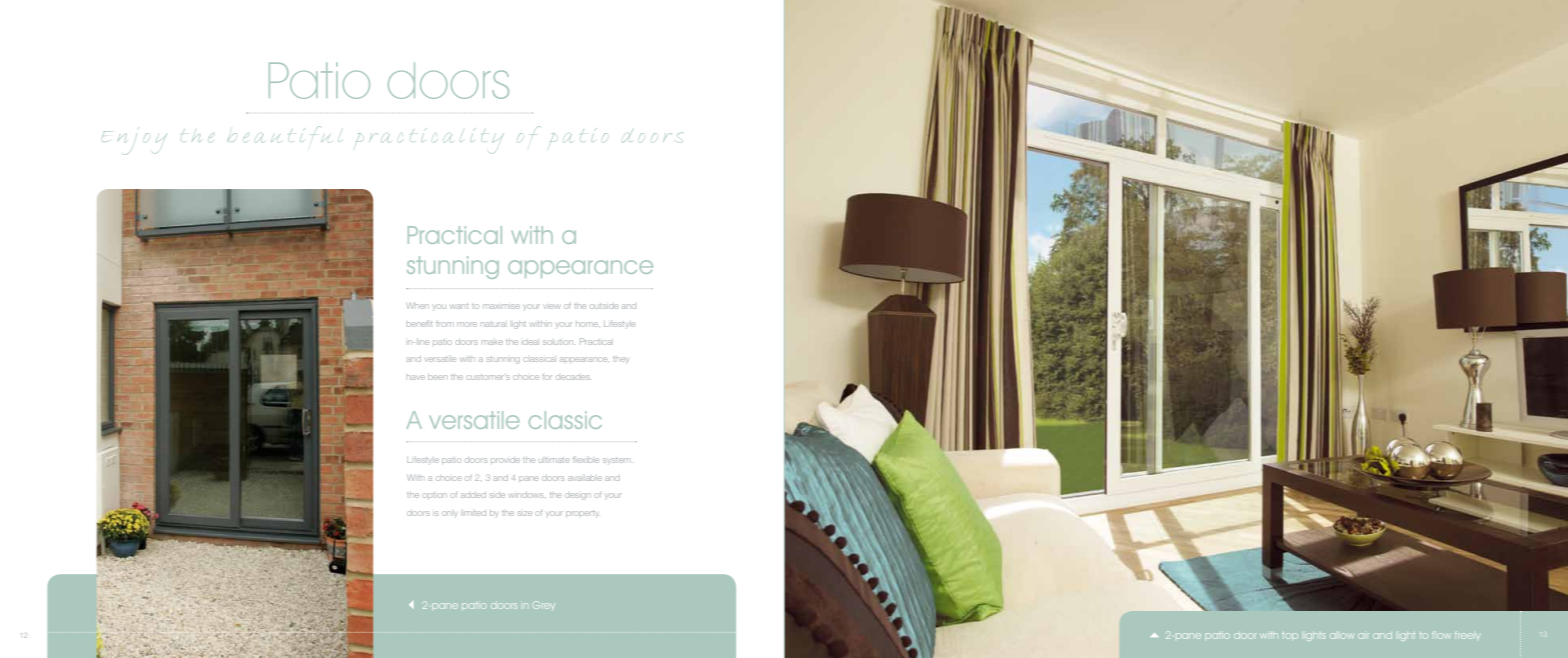  What do you see at coordinates (585, 478) in the screenshot?
I see `available` at bounding box center [585, 478].
